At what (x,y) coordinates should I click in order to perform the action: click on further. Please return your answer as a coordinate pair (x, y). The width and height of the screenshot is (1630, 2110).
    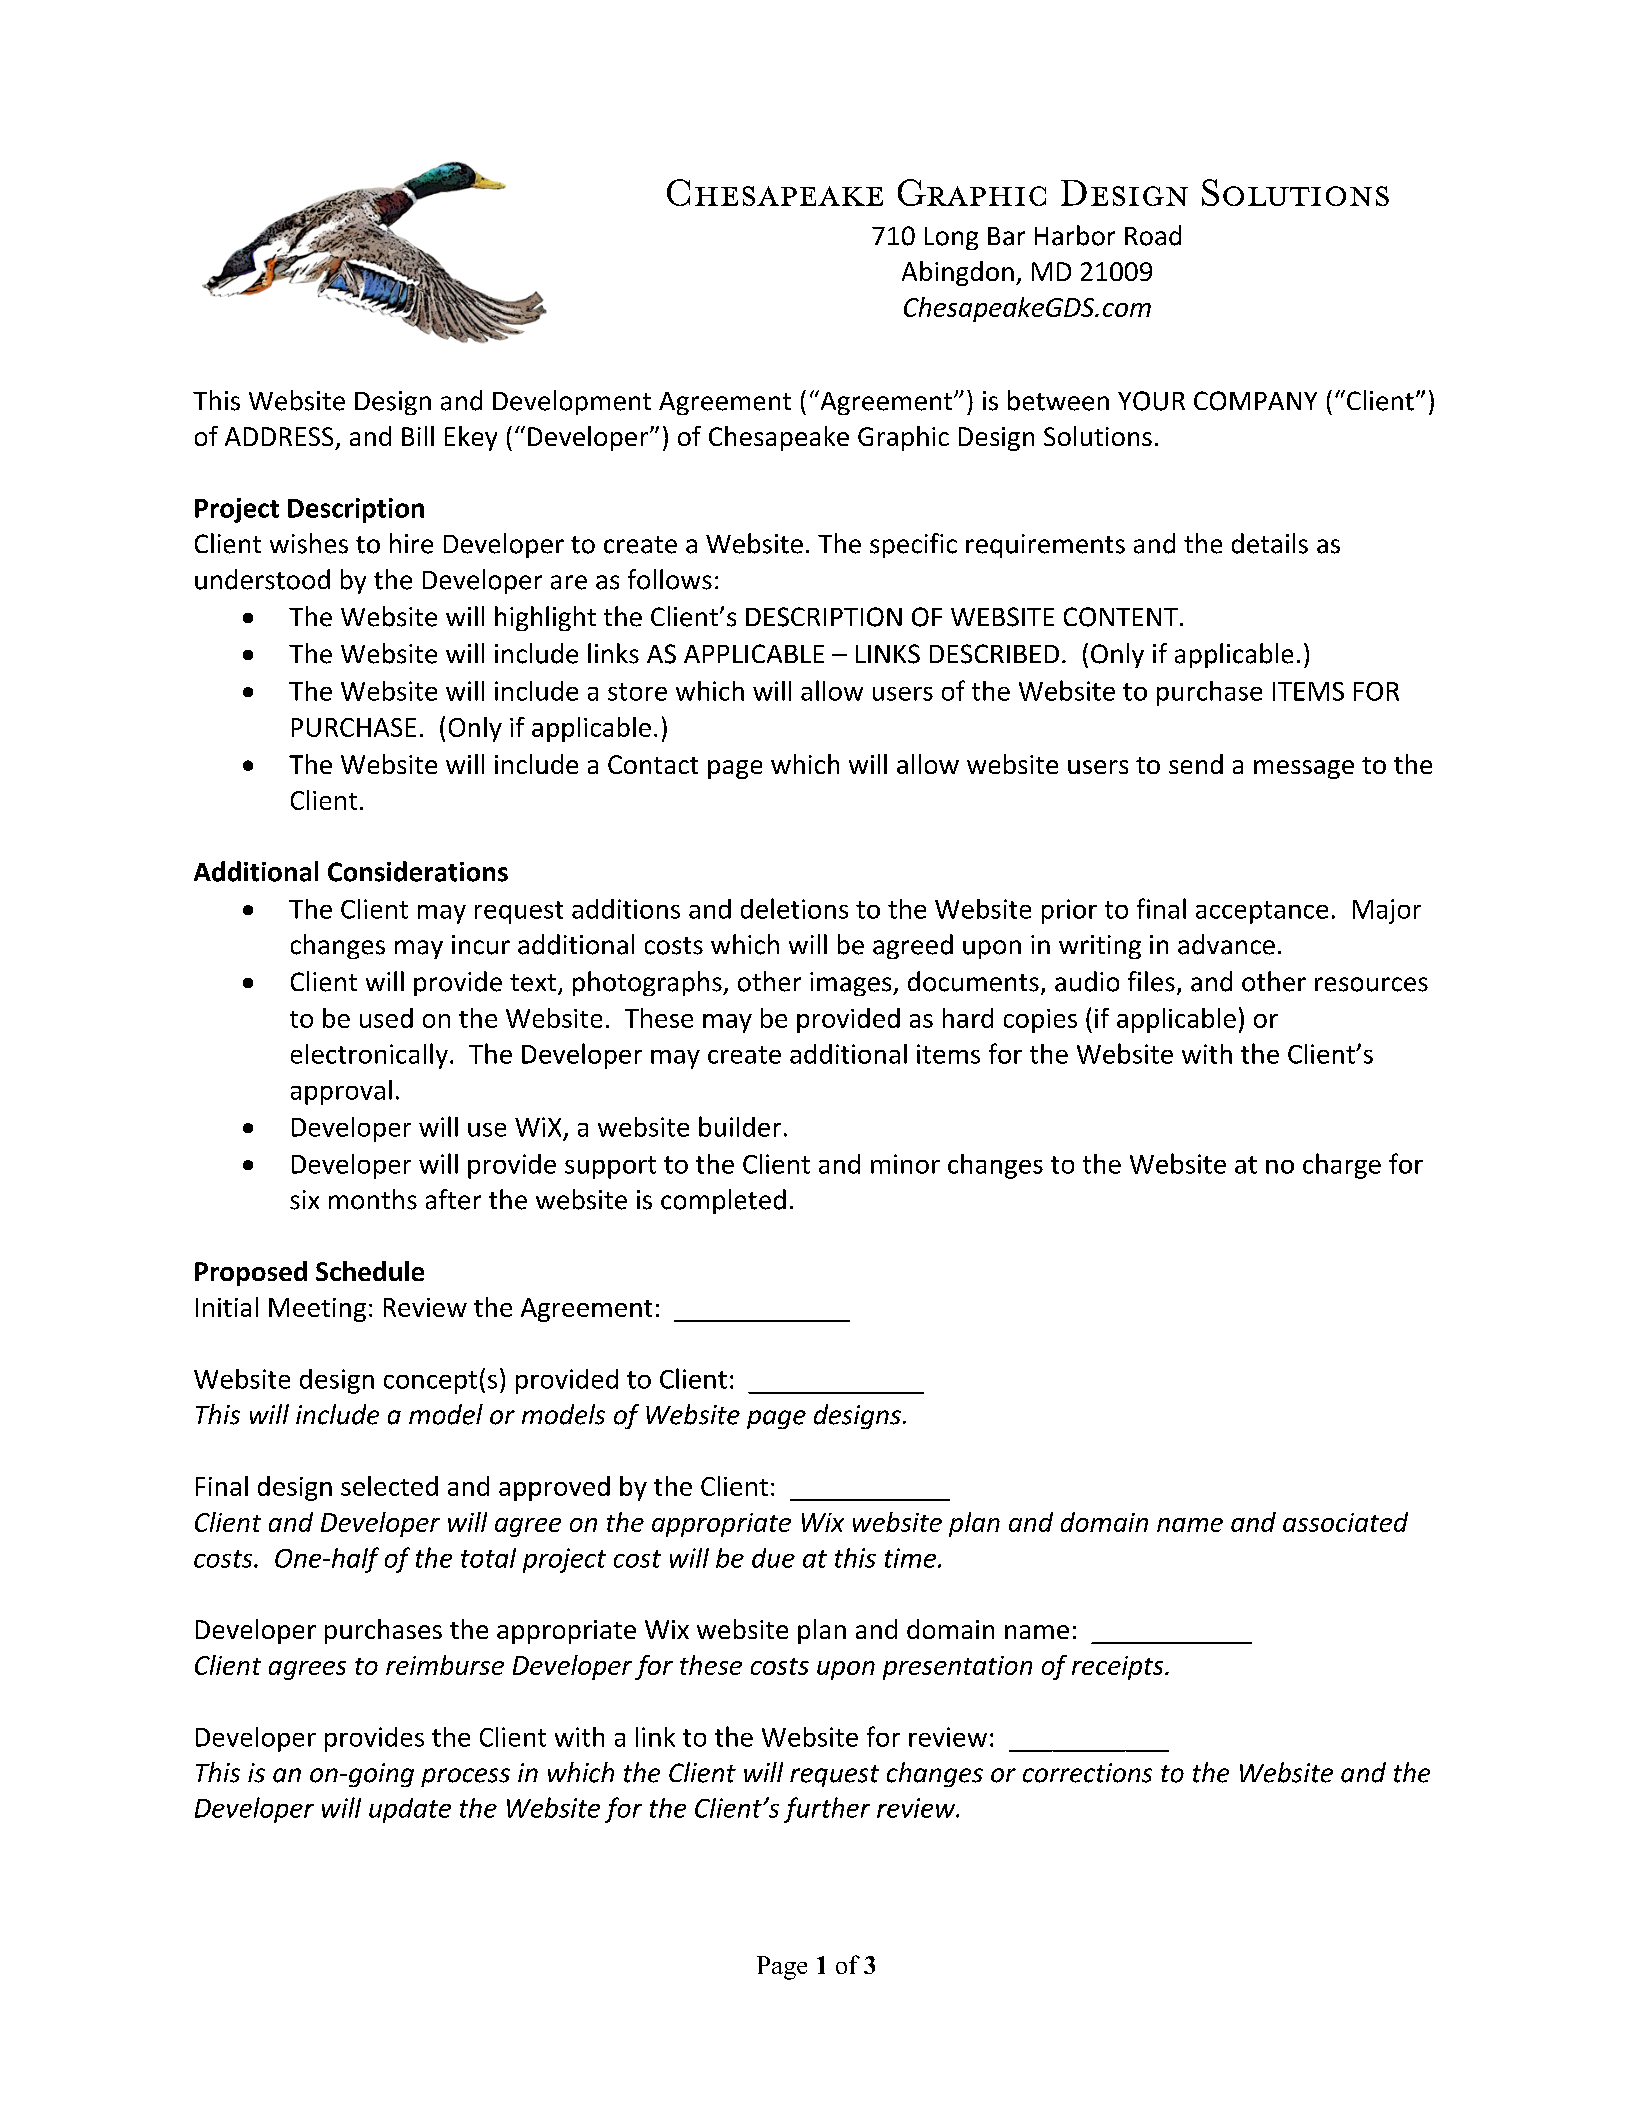
    Looking at the image, I should click on (827, 1810).
